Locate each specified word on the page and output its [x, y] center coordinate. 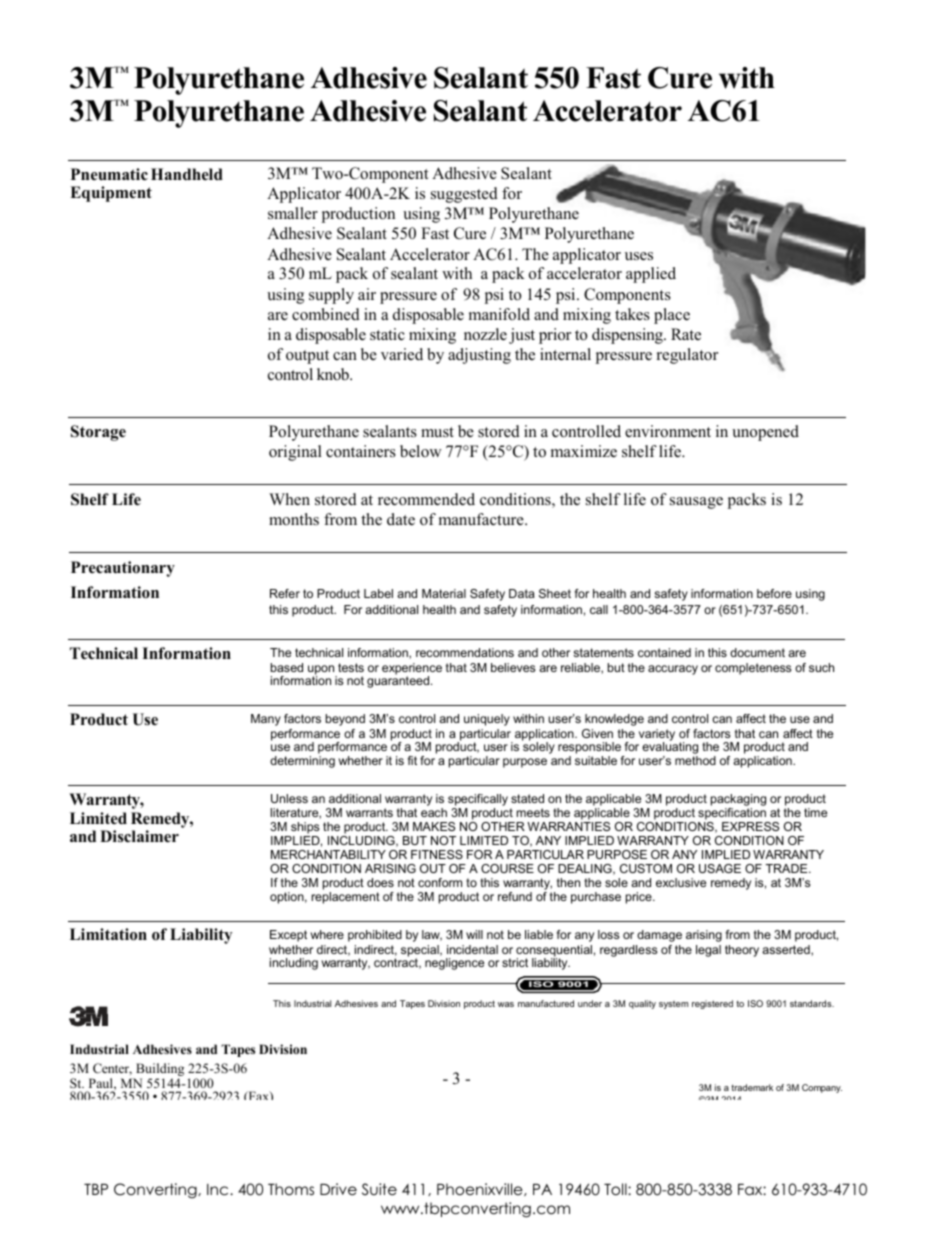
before [774, 593]
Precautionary [123, 569]
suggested [464, 195]
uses [639, 256]
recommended [426, 499]
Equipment [111, 194]
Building [159, 1071]
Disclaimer [139, 836]
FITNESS [437, 854]
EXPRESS [750, 826]
